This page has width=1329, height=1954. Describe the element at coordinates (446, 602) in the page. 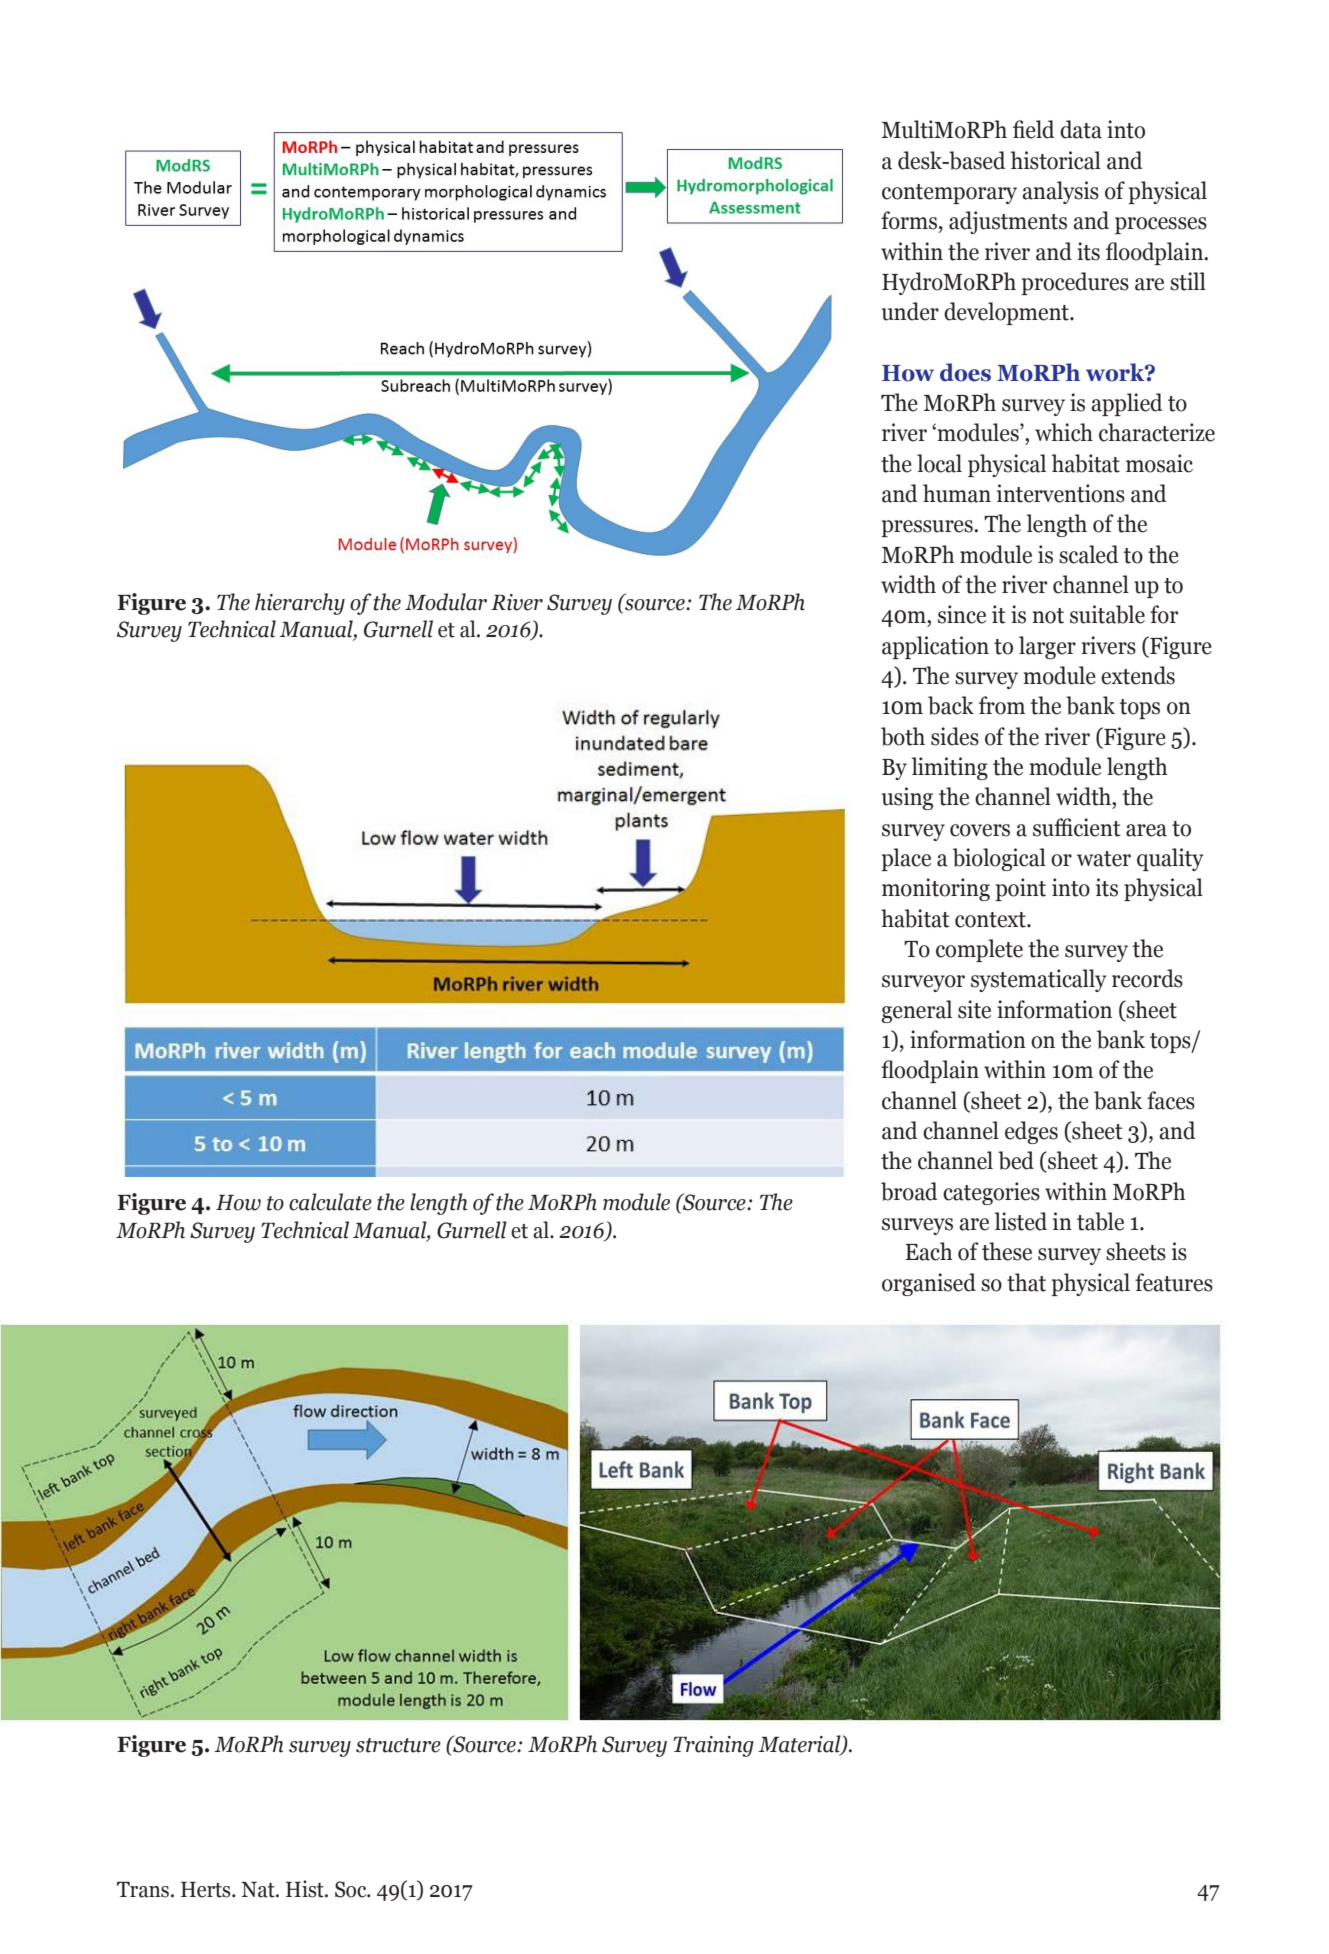

I see `Modular` at that location.
